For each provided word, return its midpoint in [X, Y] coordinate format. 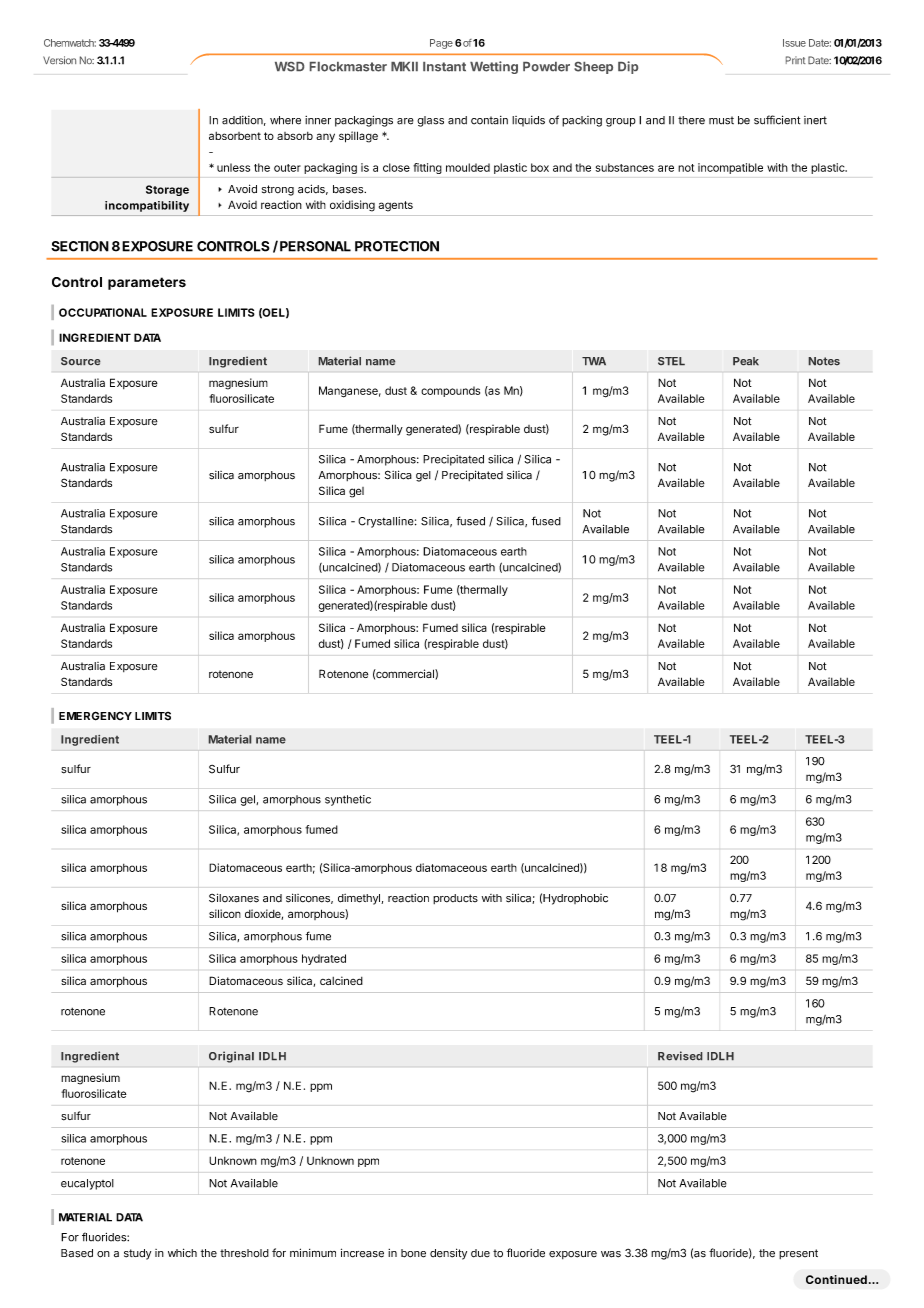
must [721, 120]
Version [59, 60]
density [448, 1254]
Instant [444, 67]
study [137, 1254]
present [798, 1254]
